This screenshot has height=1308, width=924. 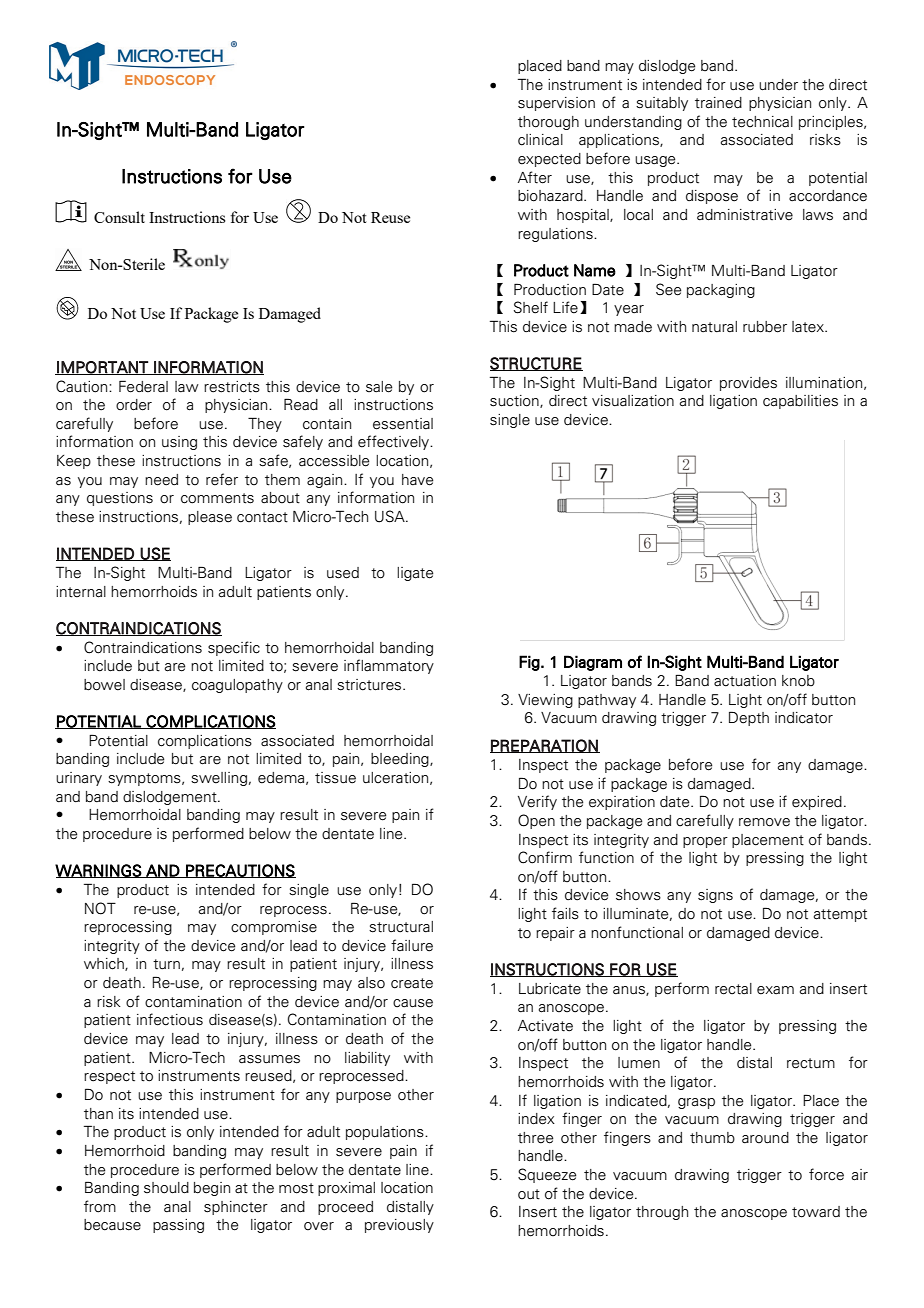 What do you see at coordinates (166, 1188) in the screenshot?
I see `should` at bounding box center [166, 1188].
